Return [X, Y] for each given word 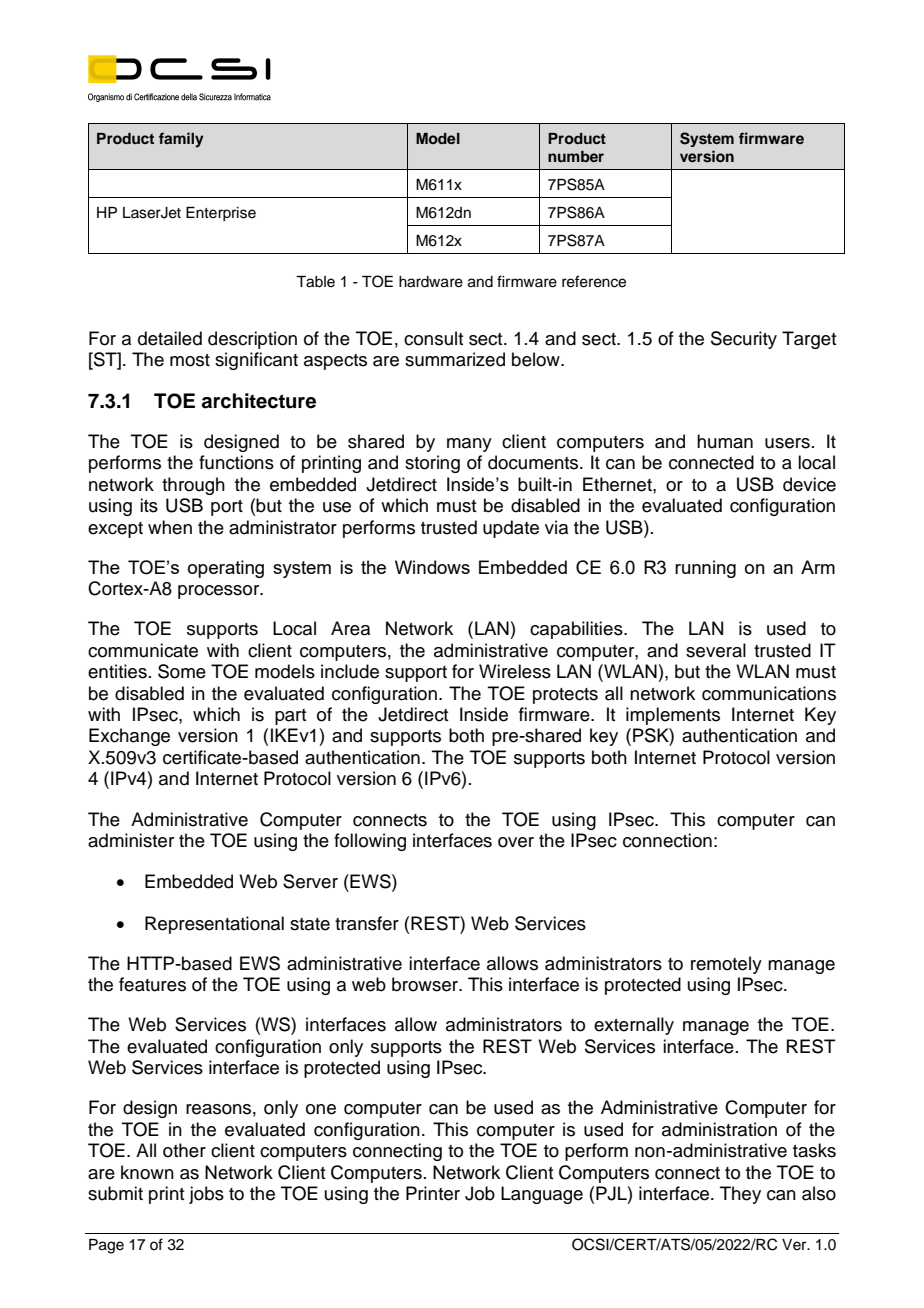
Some [182, 671]
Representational [214, 925]
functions [236, 462]
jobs [206, 1195]
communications [769, 693]
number [576, 156]
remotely [726, 965]
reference [594, 281]
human [725, 441]
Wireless [515, 671]
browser [426, 984]
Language [542, 1195]
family [181, 140]
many [469, 445]
